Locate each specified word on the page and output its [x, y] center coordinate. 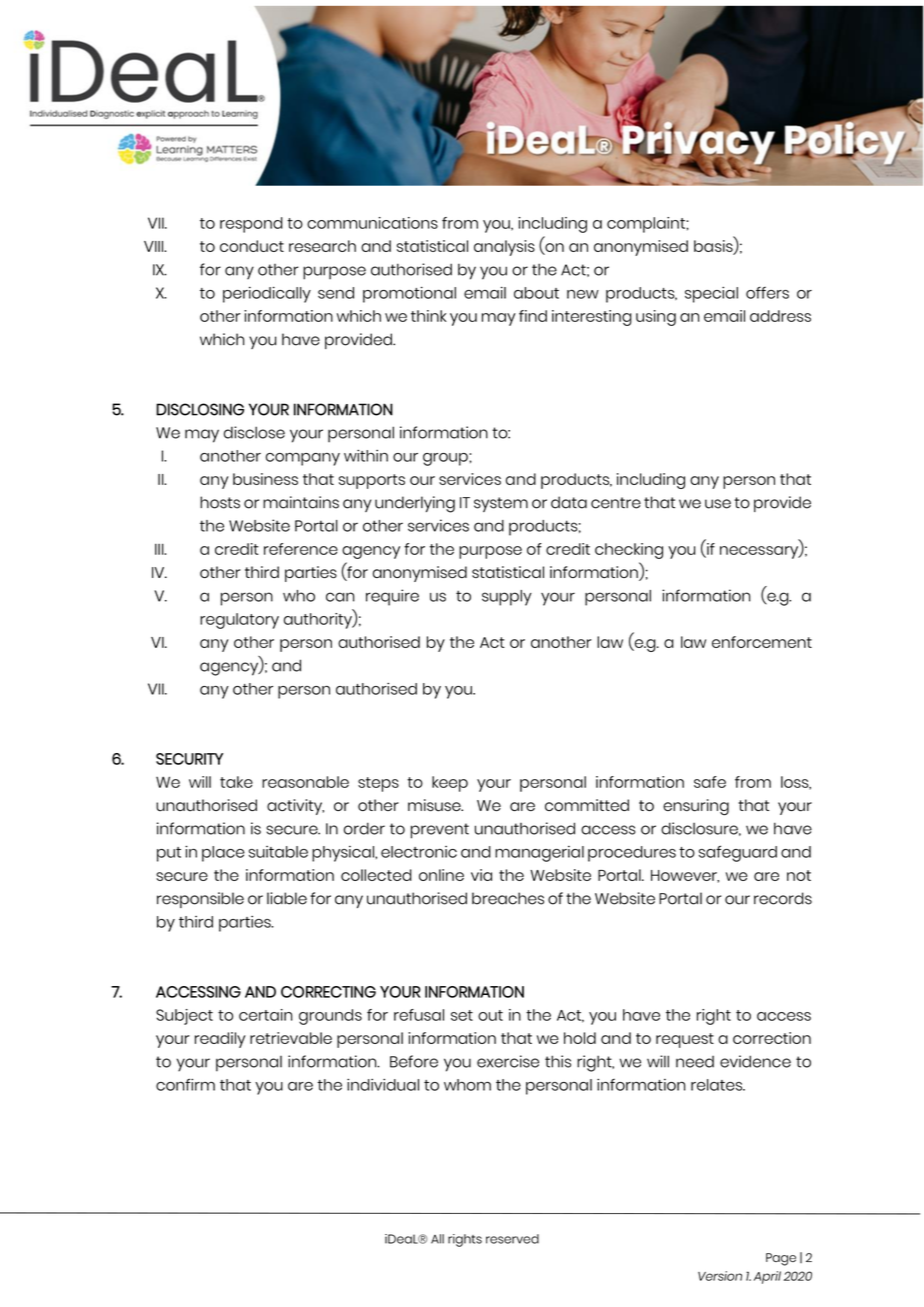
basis [714, 246]
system [501, 504]
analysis [504, 248]
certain [265, 1015]
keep [450, 784]
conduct [252, 246]
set [462, 1015]
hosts [220, 502]
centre [616, 503]
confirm [185, 1084]
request [685, 1040]
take [236, 782]
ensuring [696, 807]
